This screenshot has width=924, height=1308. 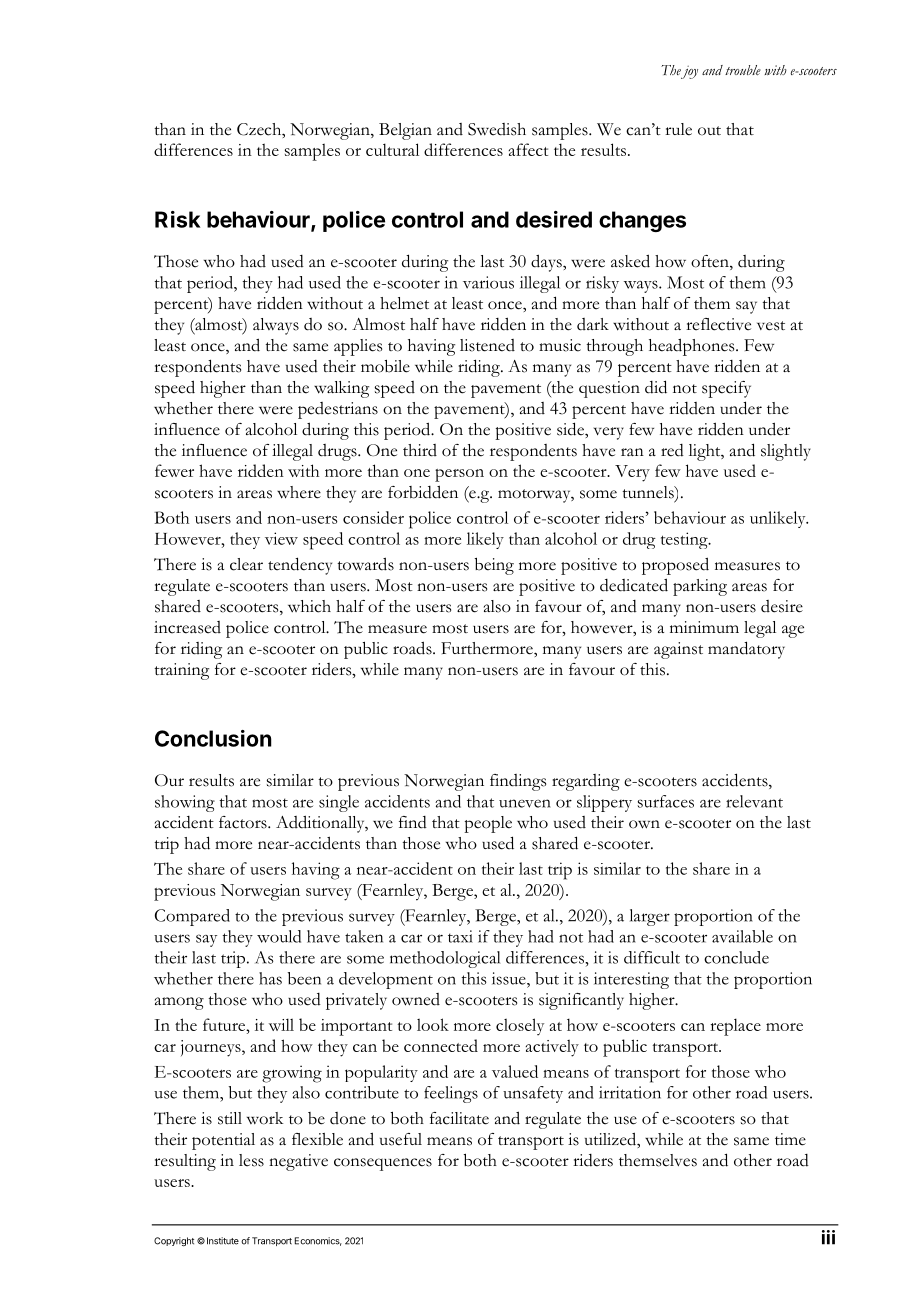 I want to click on available, so click(x=742, y=936).
